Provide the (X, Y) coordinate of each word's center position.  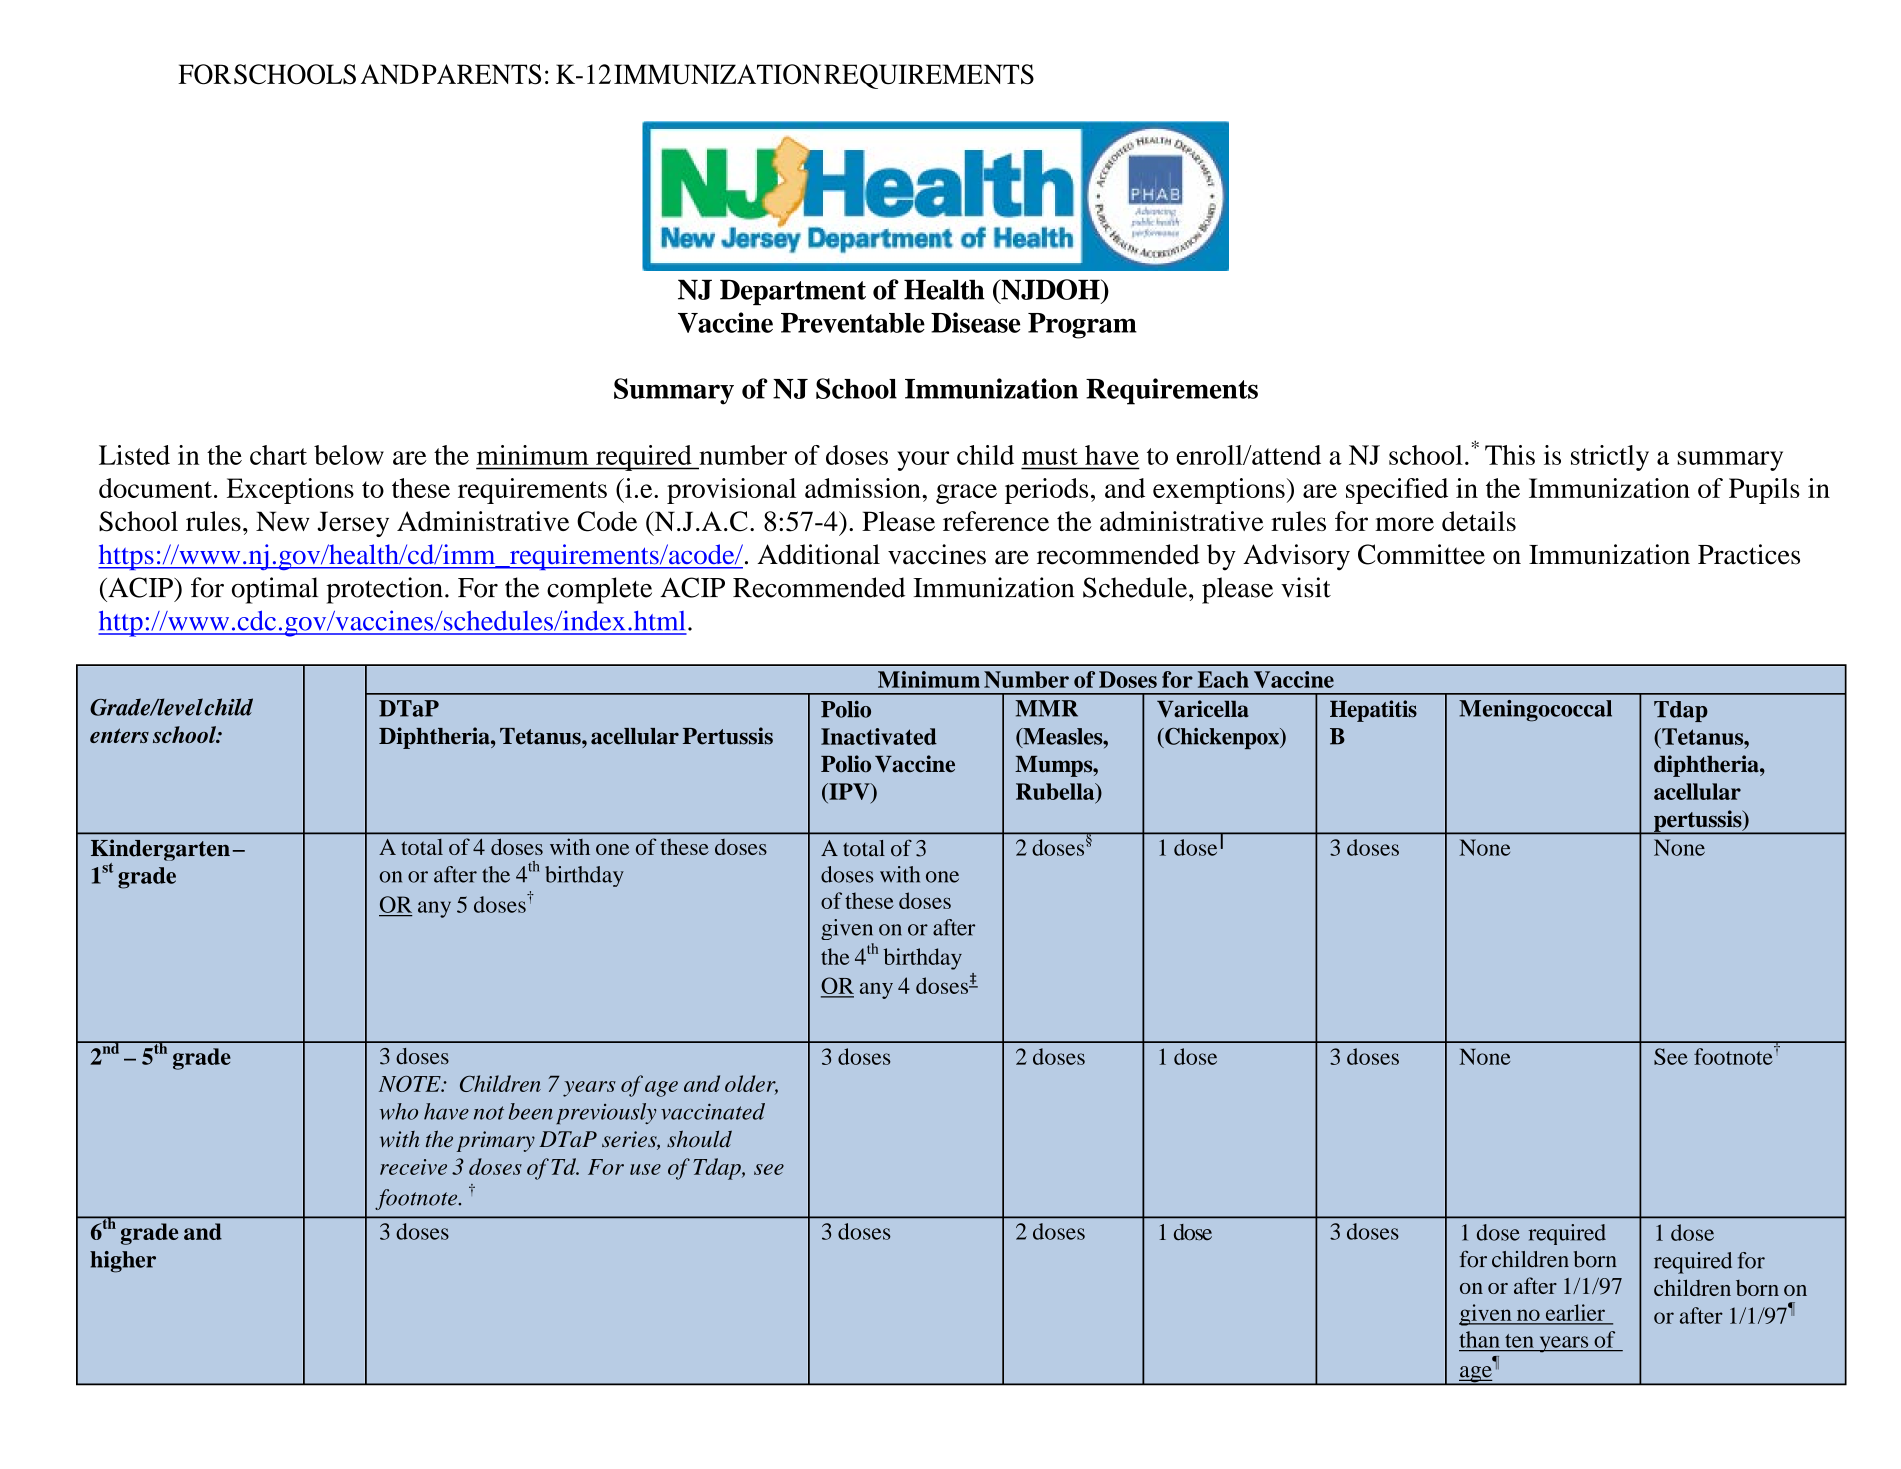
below (349, 455)
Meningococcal (1535, 711)
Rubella (1056, 791)
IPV (849, 791)
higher (123, 1262)
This (1510, 455)
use (645, 1169)
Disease (975, 322)
